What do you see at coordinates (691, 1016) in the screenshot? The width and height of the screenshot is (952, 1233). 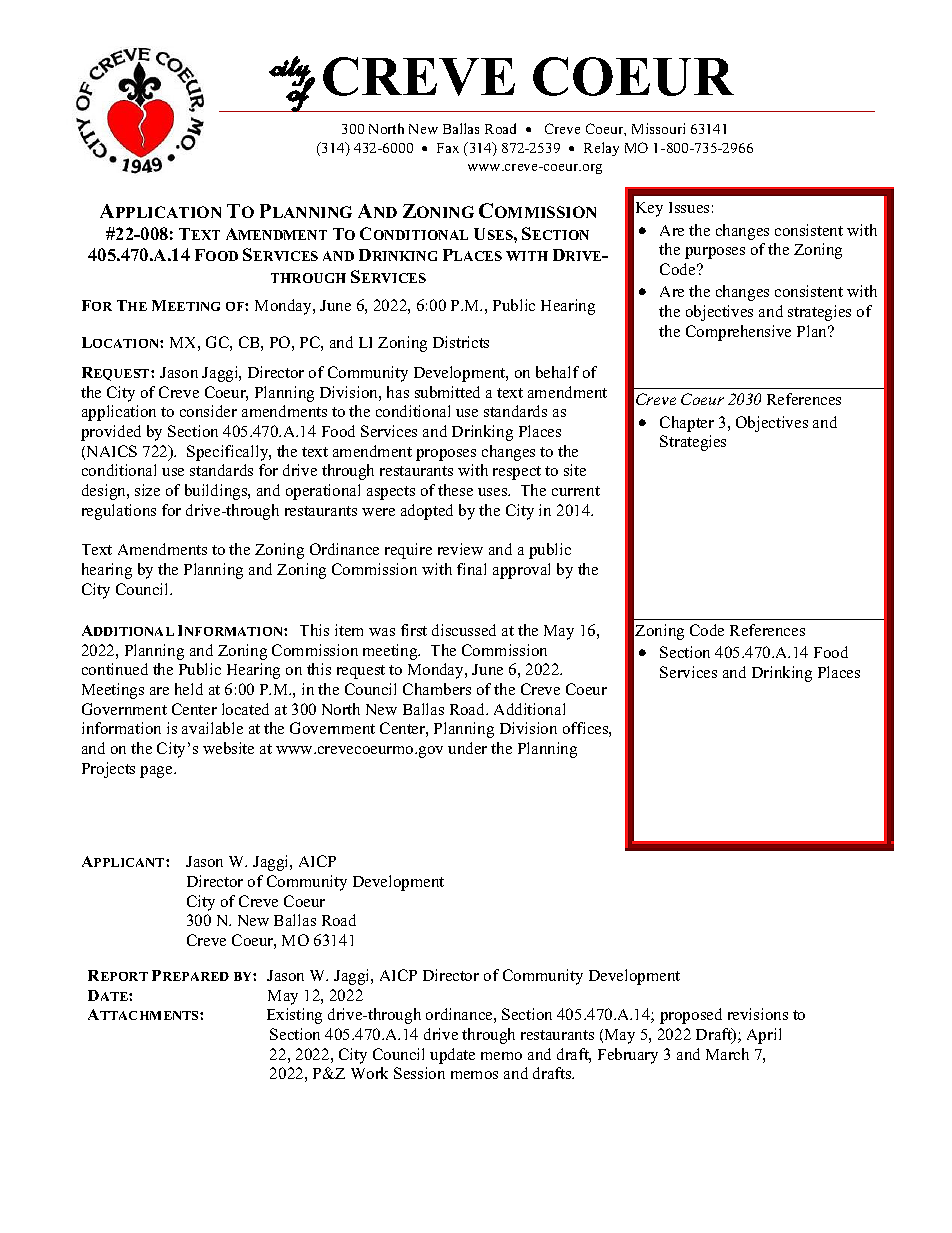 I see `proposed` at bounding box center [691, 1016].
